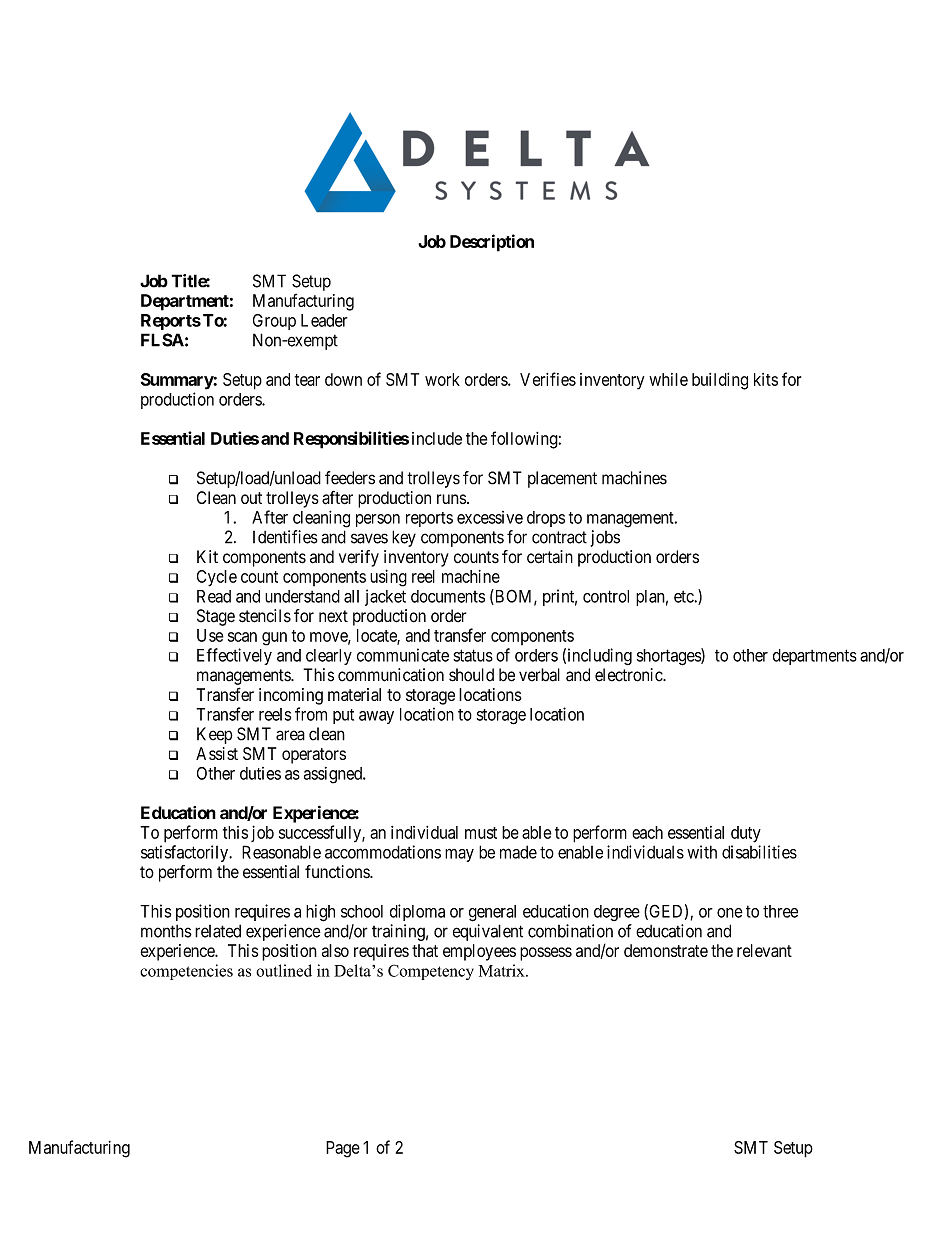 The image size is (952, 1233). I want to click on include, so click(437, 438).
